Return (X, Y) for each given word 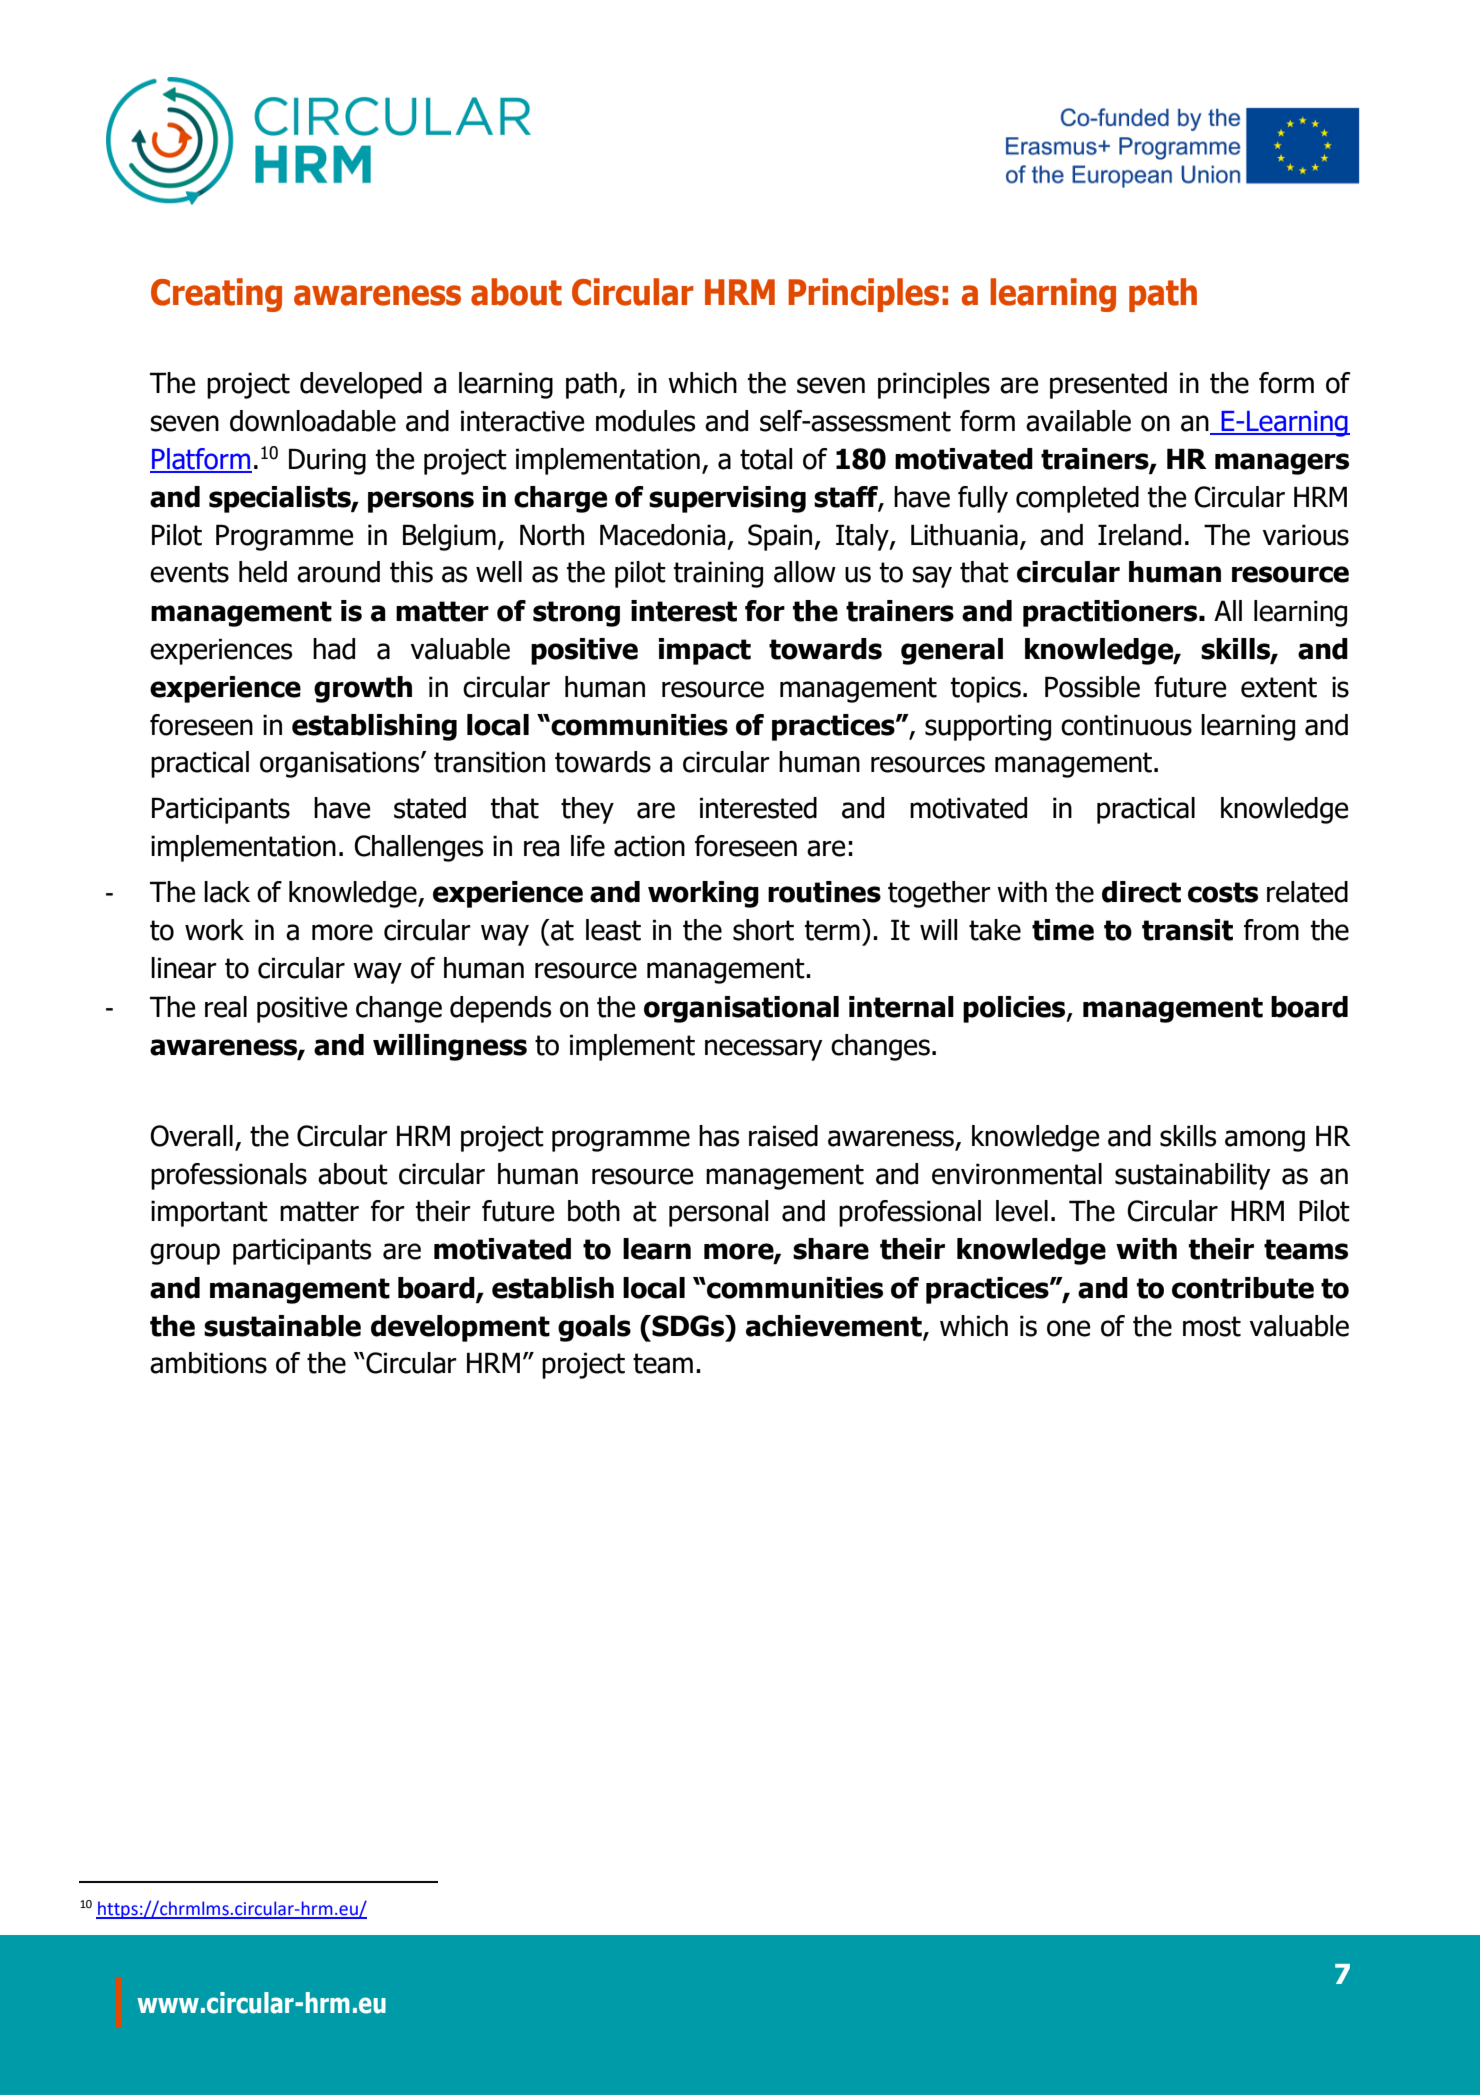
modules (645, 421)
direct (1141, 892)
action (649, 846)
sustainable (282, 1326)
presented (1108, 385)
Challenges (418, 848)
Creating (216, 295)
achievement (835, 1326)
